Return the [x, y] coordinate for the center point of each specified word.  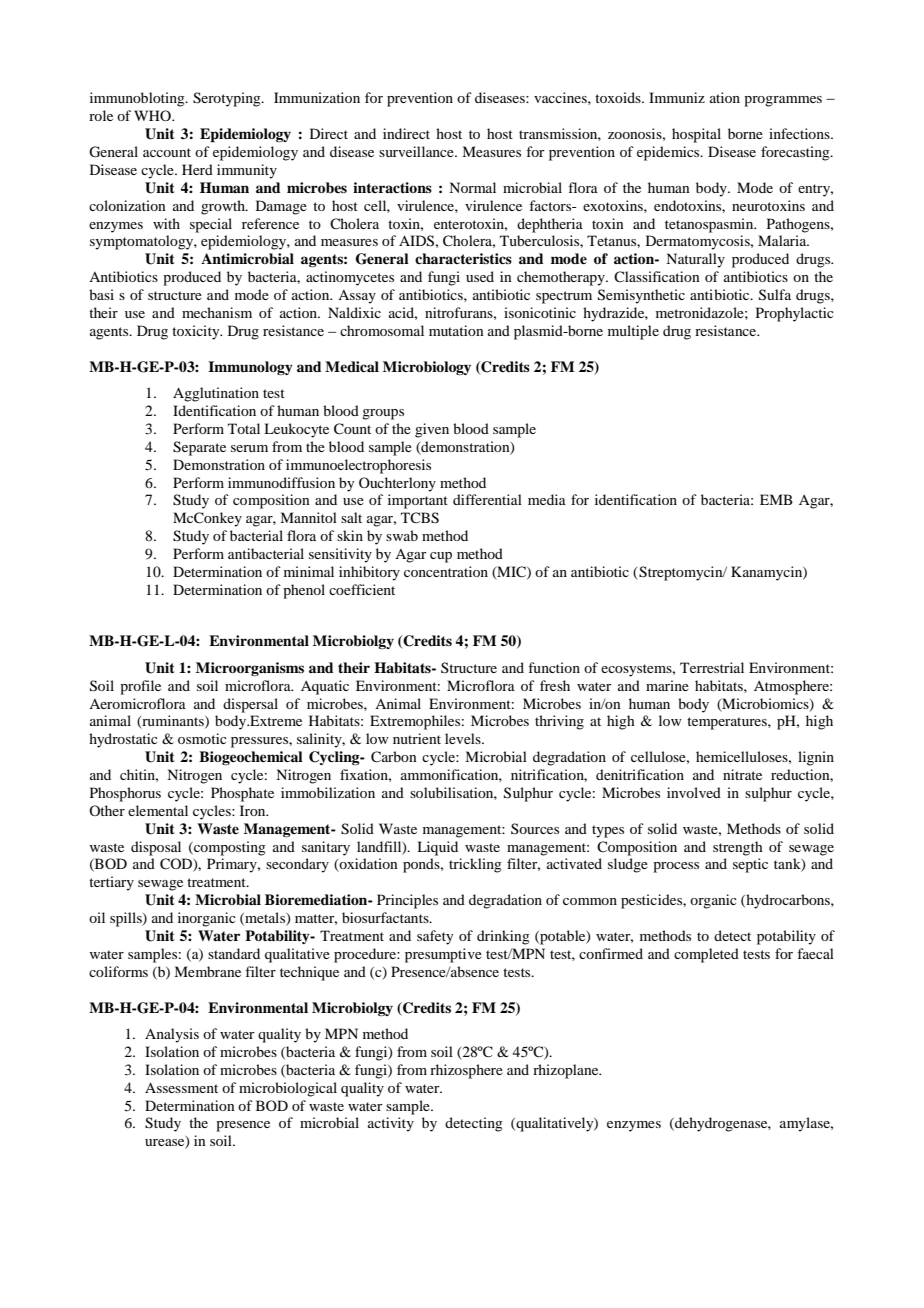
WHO [153, 115]
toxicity [197, 332]
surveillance [417, 151]
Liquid [437, 848]
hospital [696, 135]
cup [441, 557]
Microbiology [427, 368]
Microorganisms [250, 669]
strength [738, 848]
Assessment [181, 1087]
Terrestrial [712, 667]
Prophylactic [795, 314]
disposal [156, 848]
